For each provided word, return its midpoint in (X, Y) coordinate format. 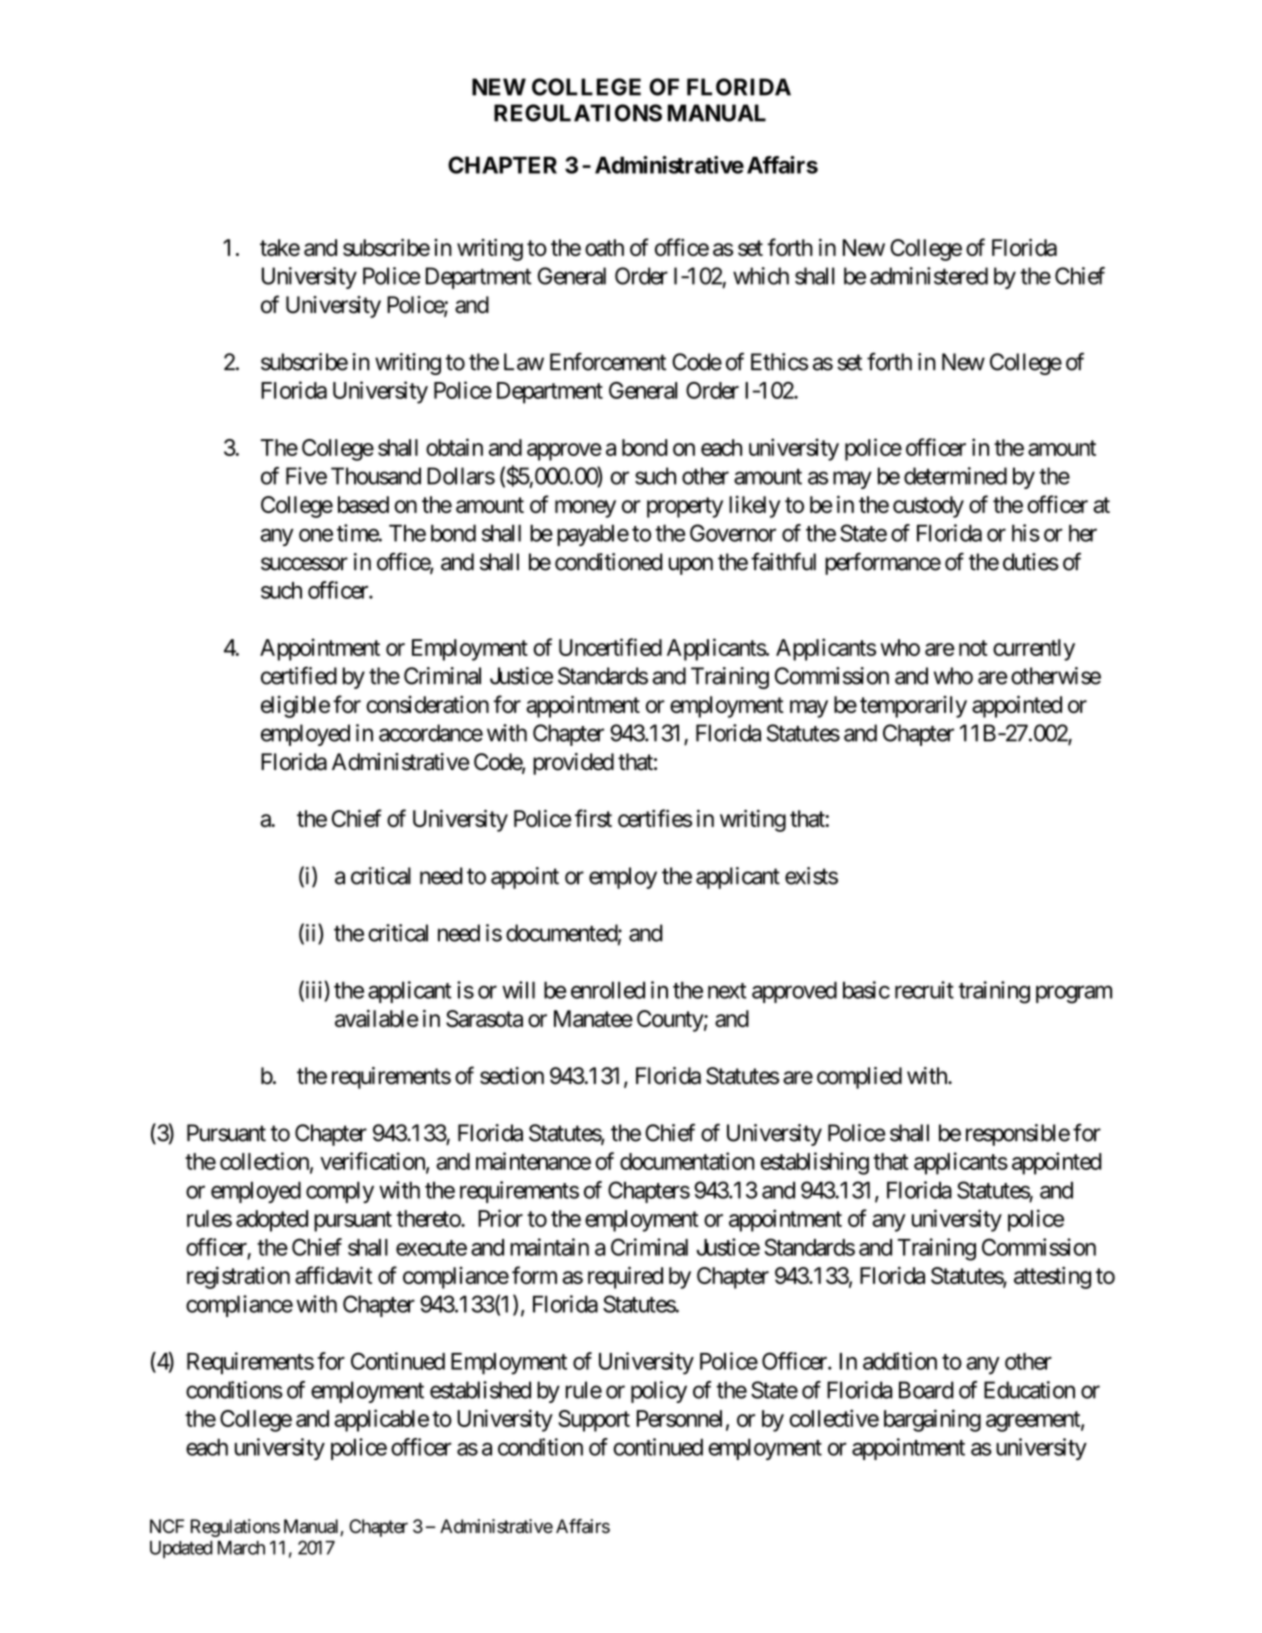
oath (604, 247)
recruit (924, 990)
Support (594, 1421)
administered (929, 276)
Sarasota (484, 1018)
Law (524, 362)
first (593, 818)
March (241, 1548)
